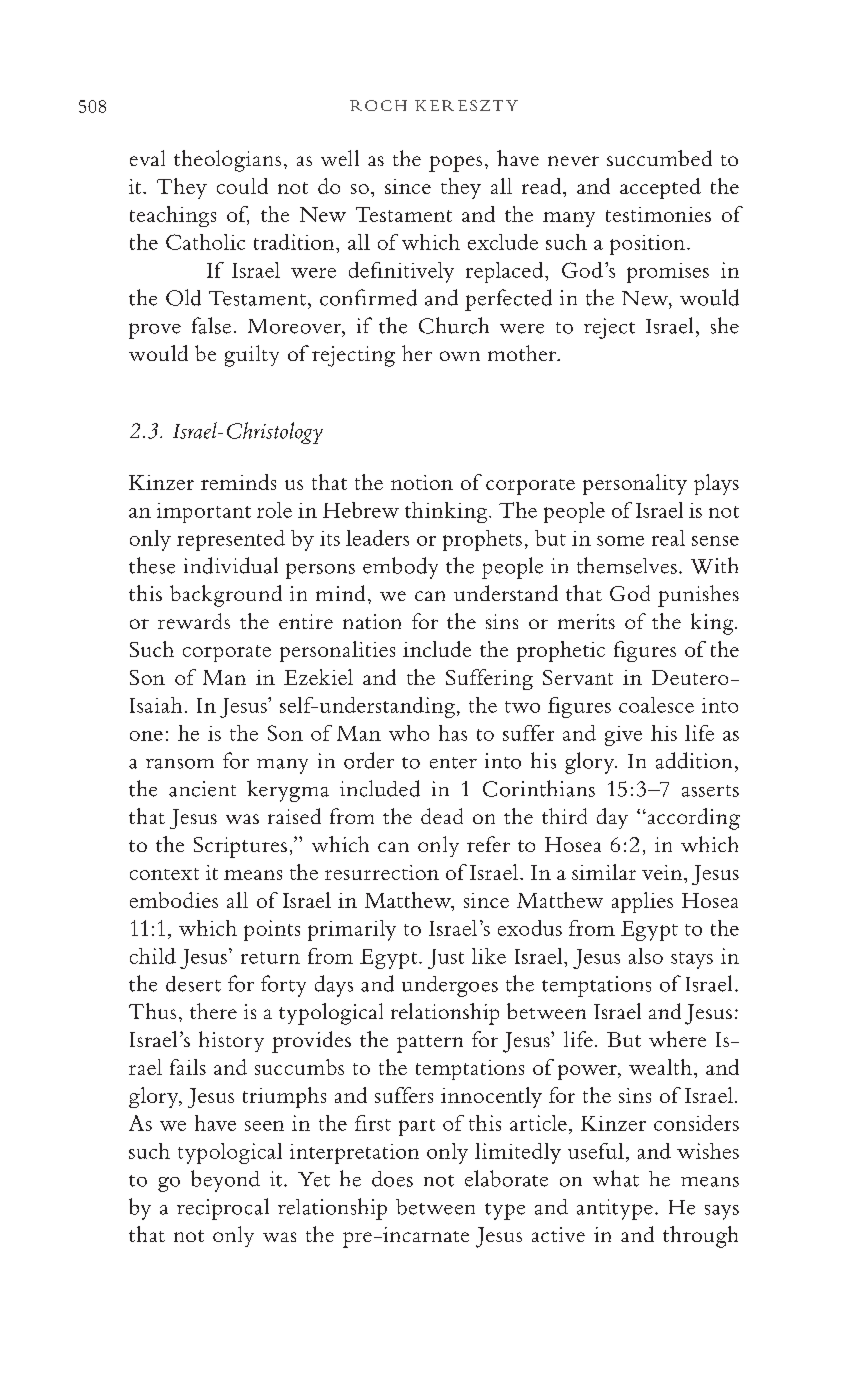 Image resolution: width=868 pixels, height=1389 pixels. I want to click on could, so click(242, 186).
